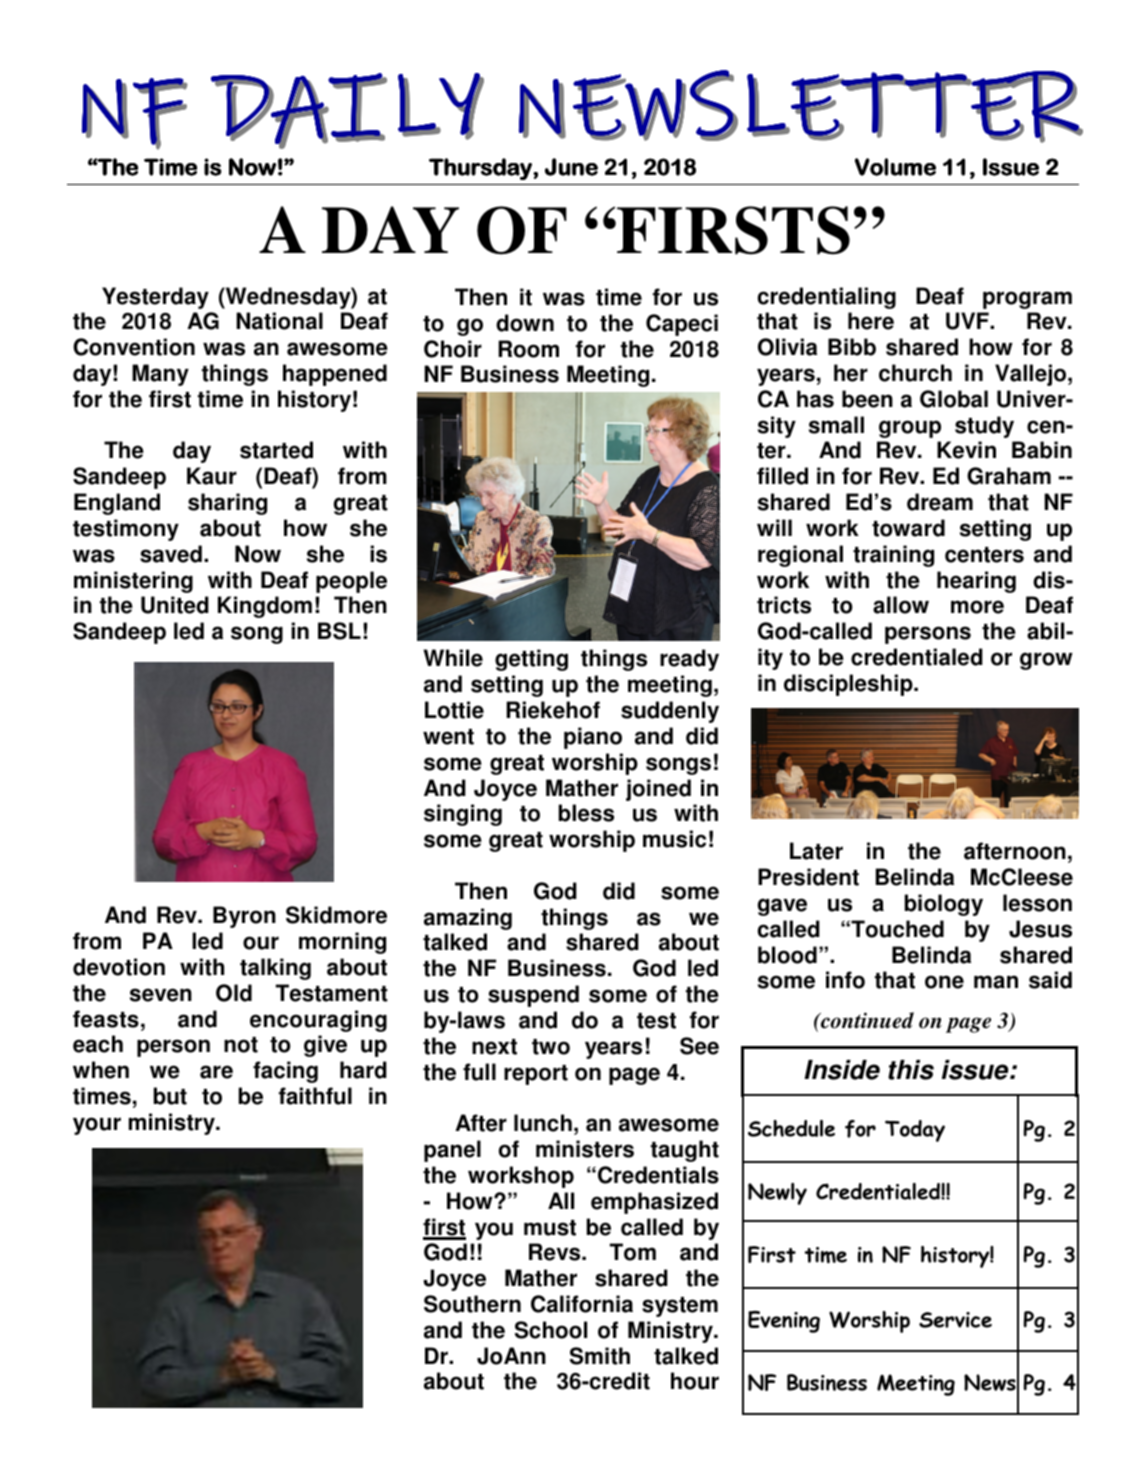  What do you see at coordinates (175, 605) in the screenshot?
I see `United` at bounding box center [175, 605].
